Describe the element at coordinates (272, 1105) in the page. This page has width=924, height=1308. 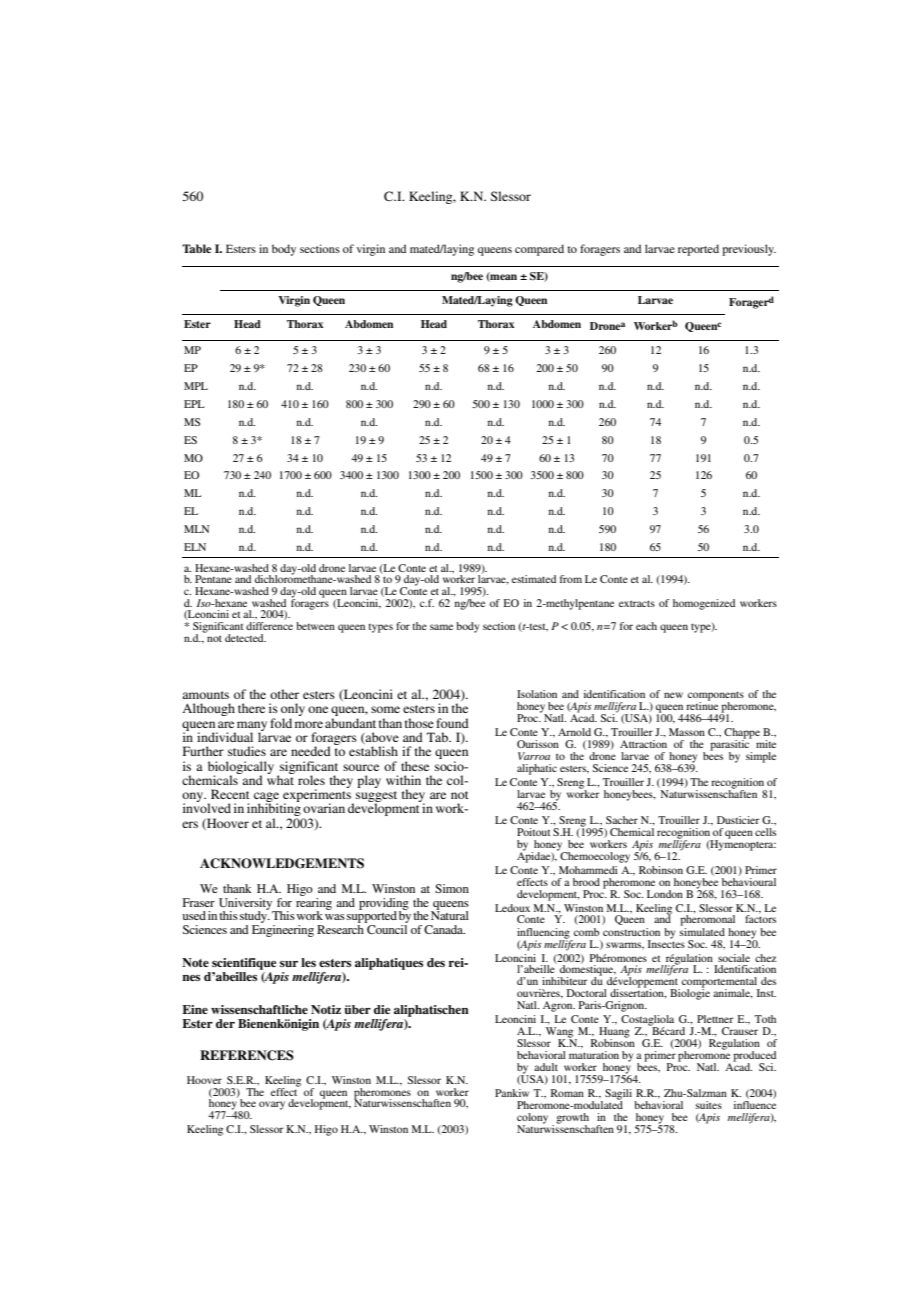
I see `ovary` at that location.
